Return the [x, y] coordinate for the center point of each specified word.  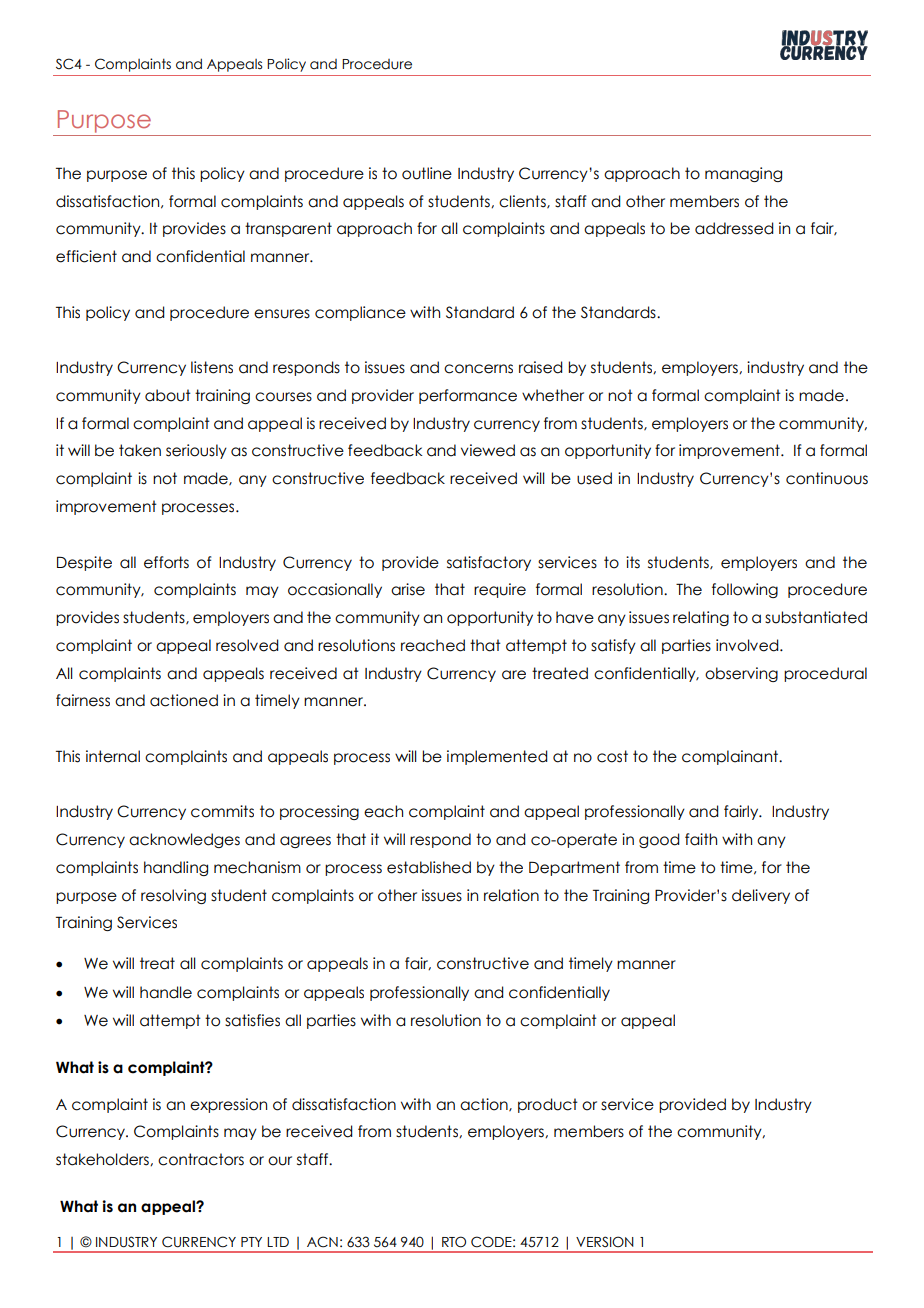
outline [427, 173]
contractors [201, 1159]
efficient [86, 256]
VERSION [605, 1242]
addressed [734, 228]
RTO [454, 1242]
